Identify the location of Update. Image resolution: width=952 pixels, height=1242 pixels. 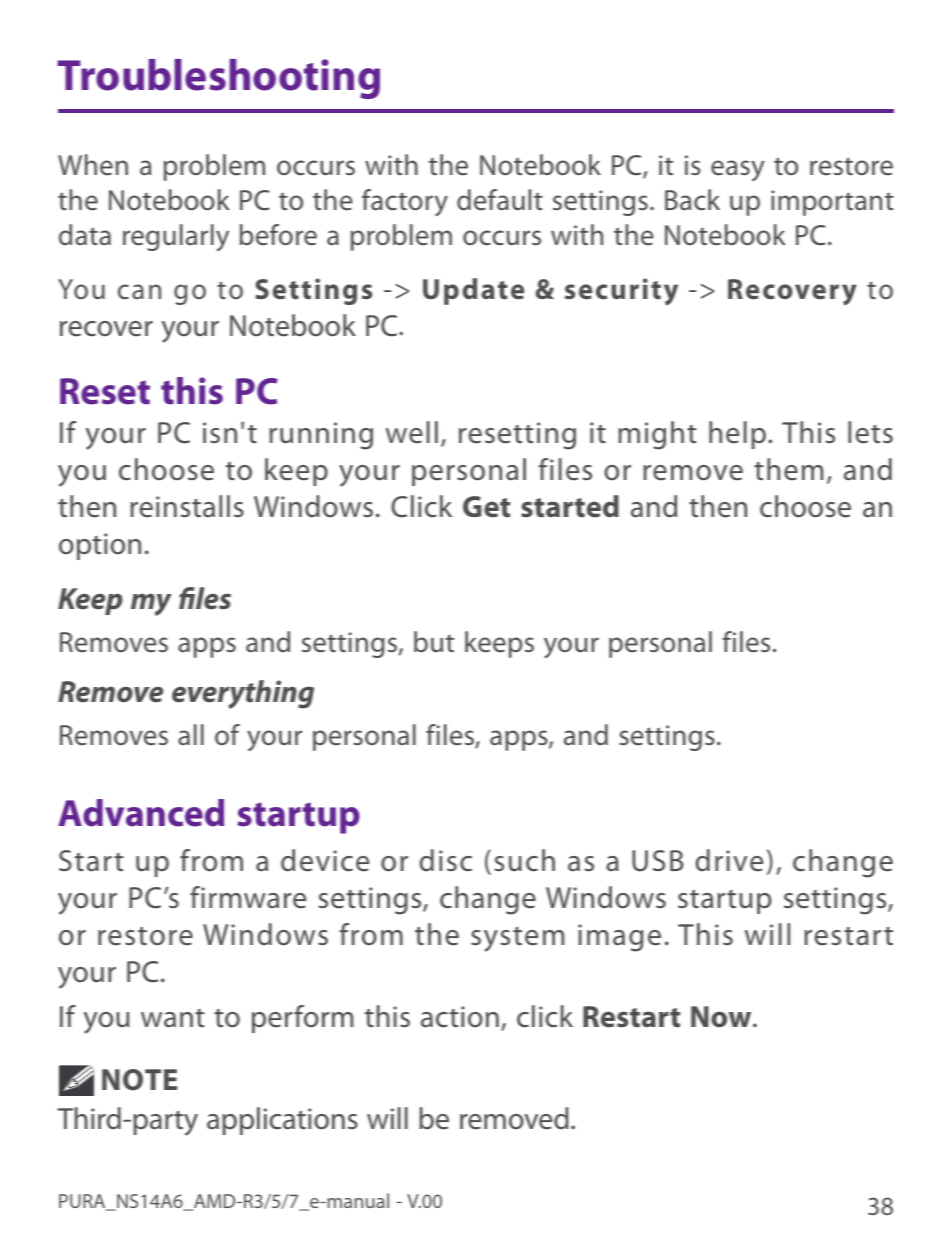
(473, 291).
